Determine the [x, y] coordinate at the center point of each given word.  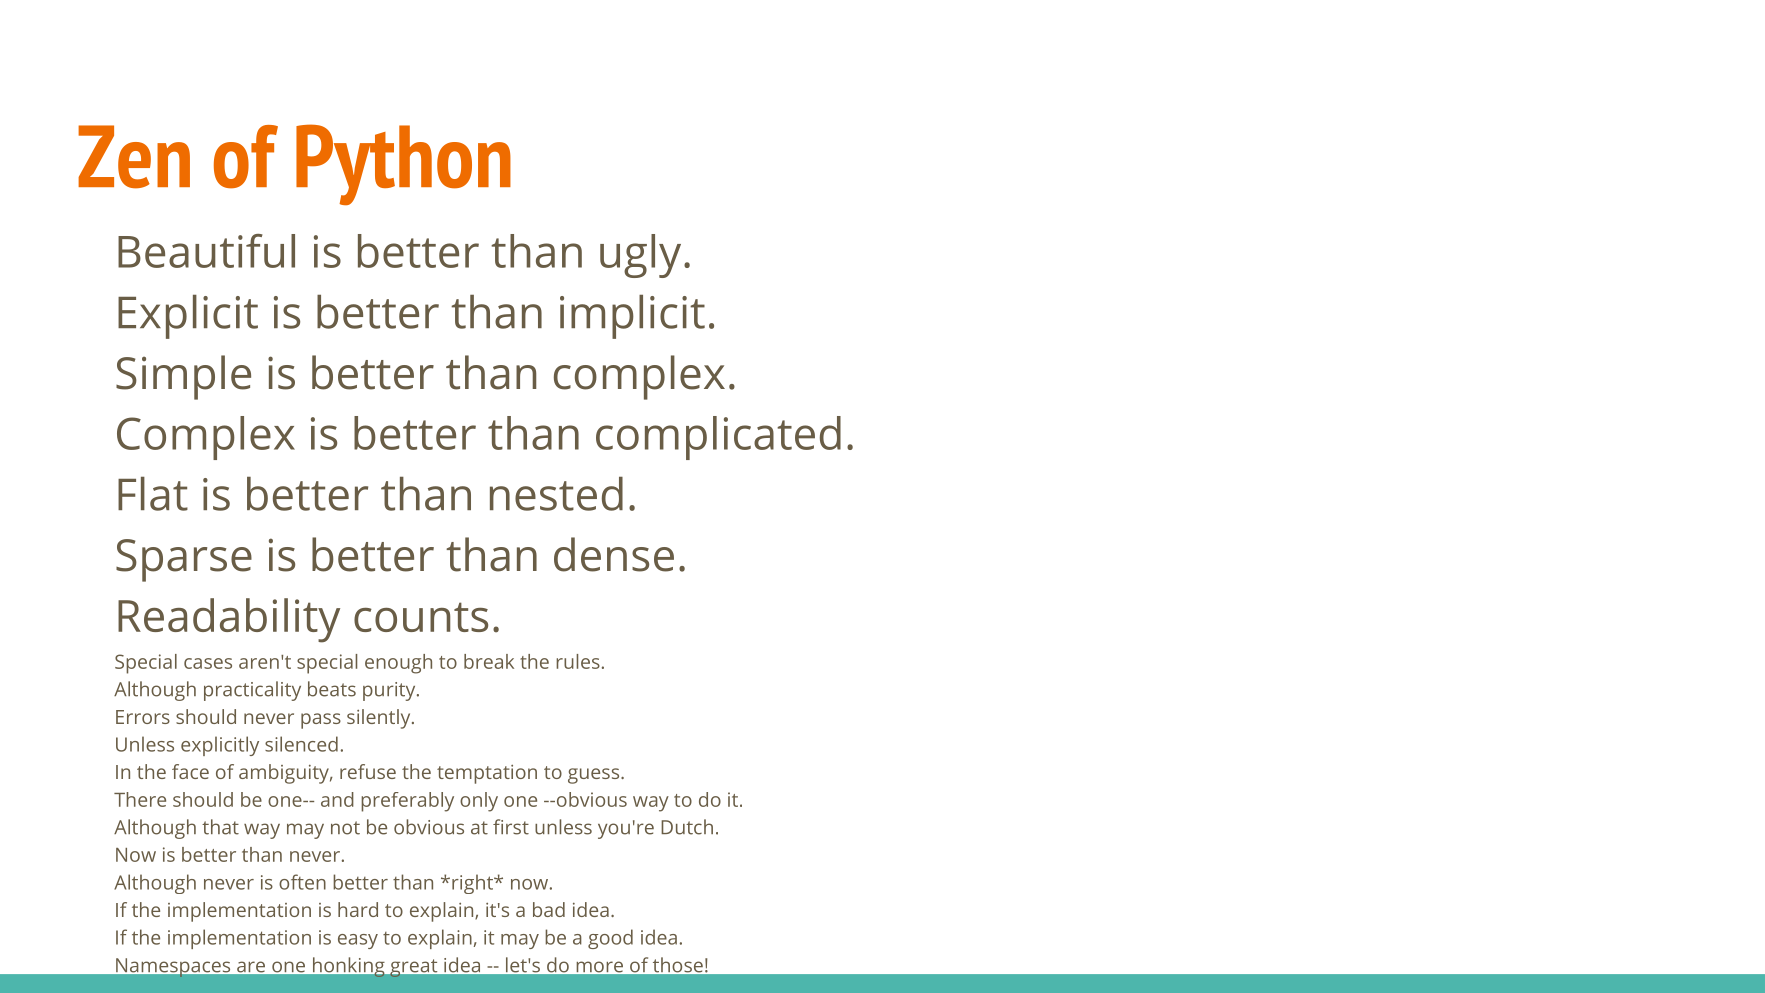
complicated [718, 438]
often [302, 882]
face [190, 771]
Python [403, 164]
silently [380, 719]
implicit [632, 317]
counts [421, 617]
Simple [183, 377]
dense [614, 554]
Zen [134, 157]
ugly [640, 256]
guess [595, 776]
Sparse [184, 560]
